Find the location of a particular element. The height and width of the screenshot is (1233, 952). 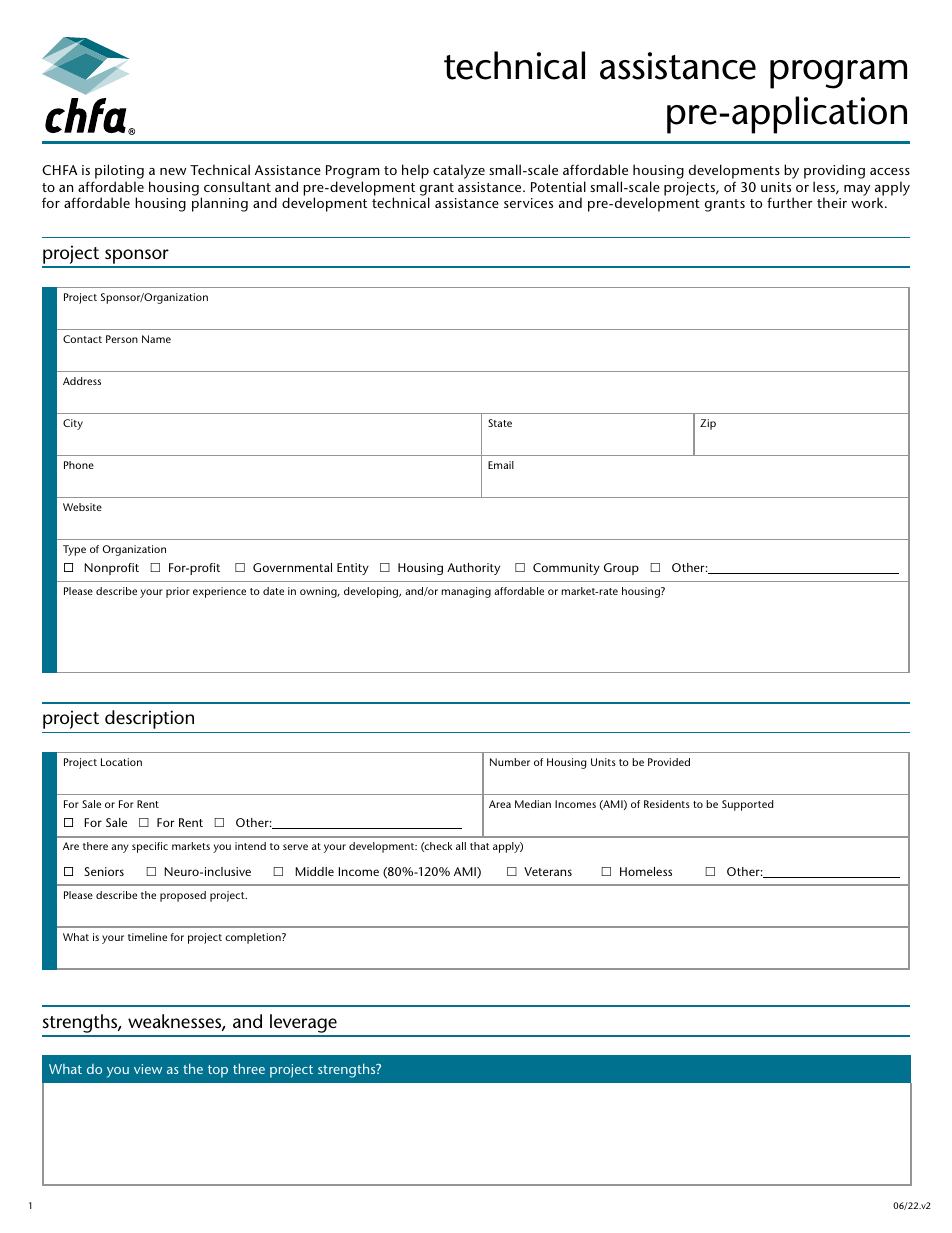

Group is located at coordinates (621, 569).
